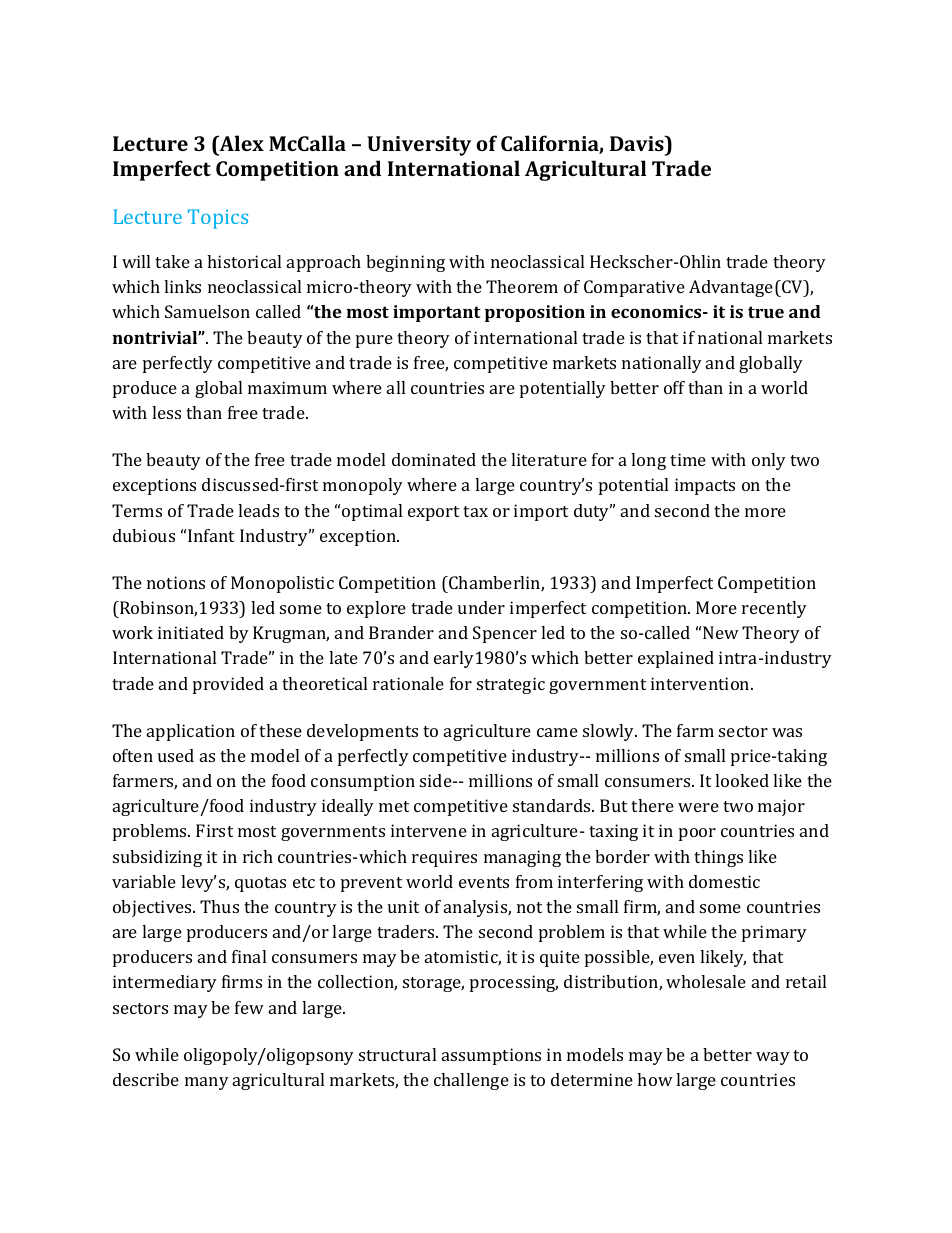  What do you see at coordinates (742, 780) in the image?
I see `looked` at bounding box center [742, 780].
